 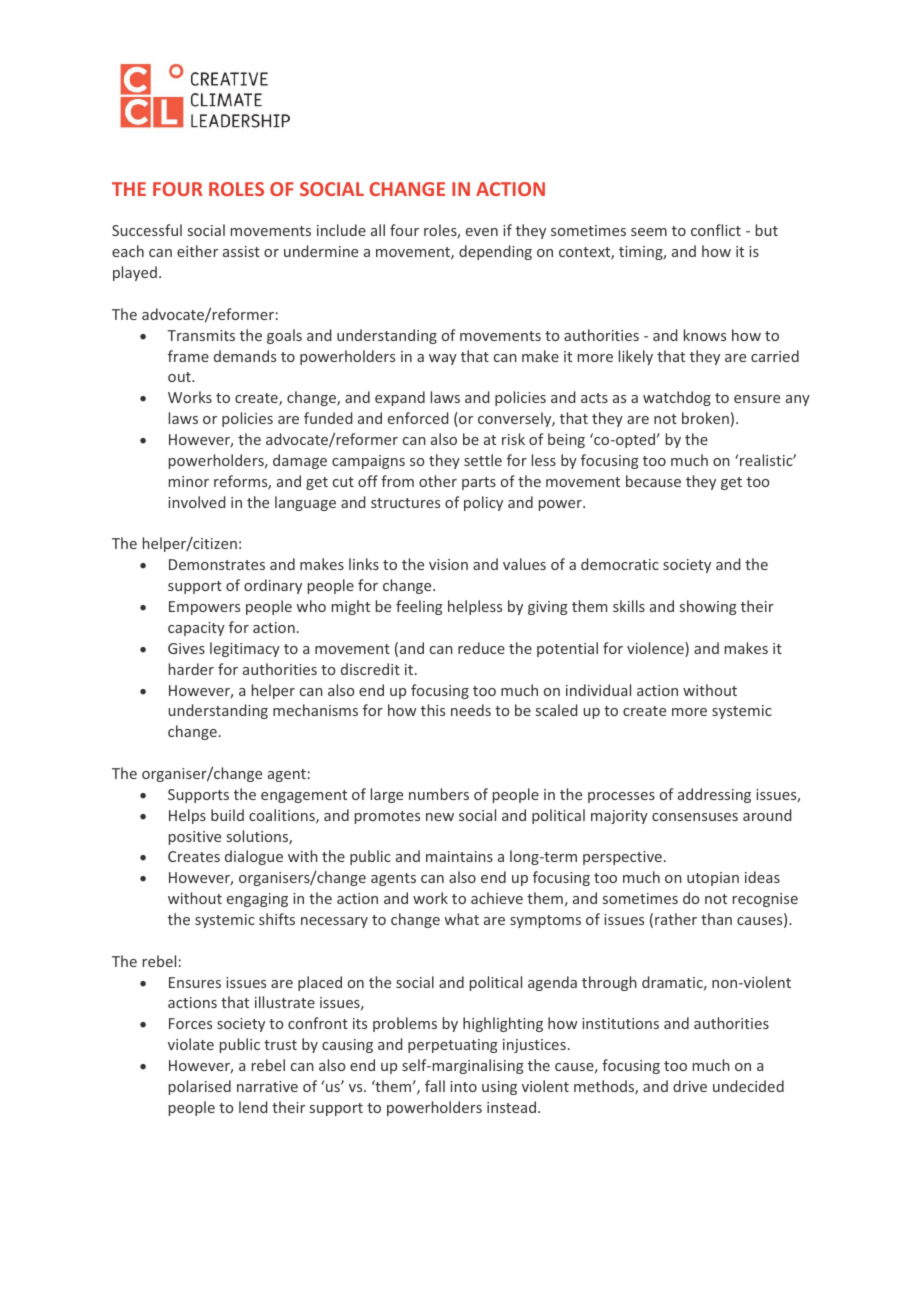 I want to click on policy, so click(x=483, y=503).
